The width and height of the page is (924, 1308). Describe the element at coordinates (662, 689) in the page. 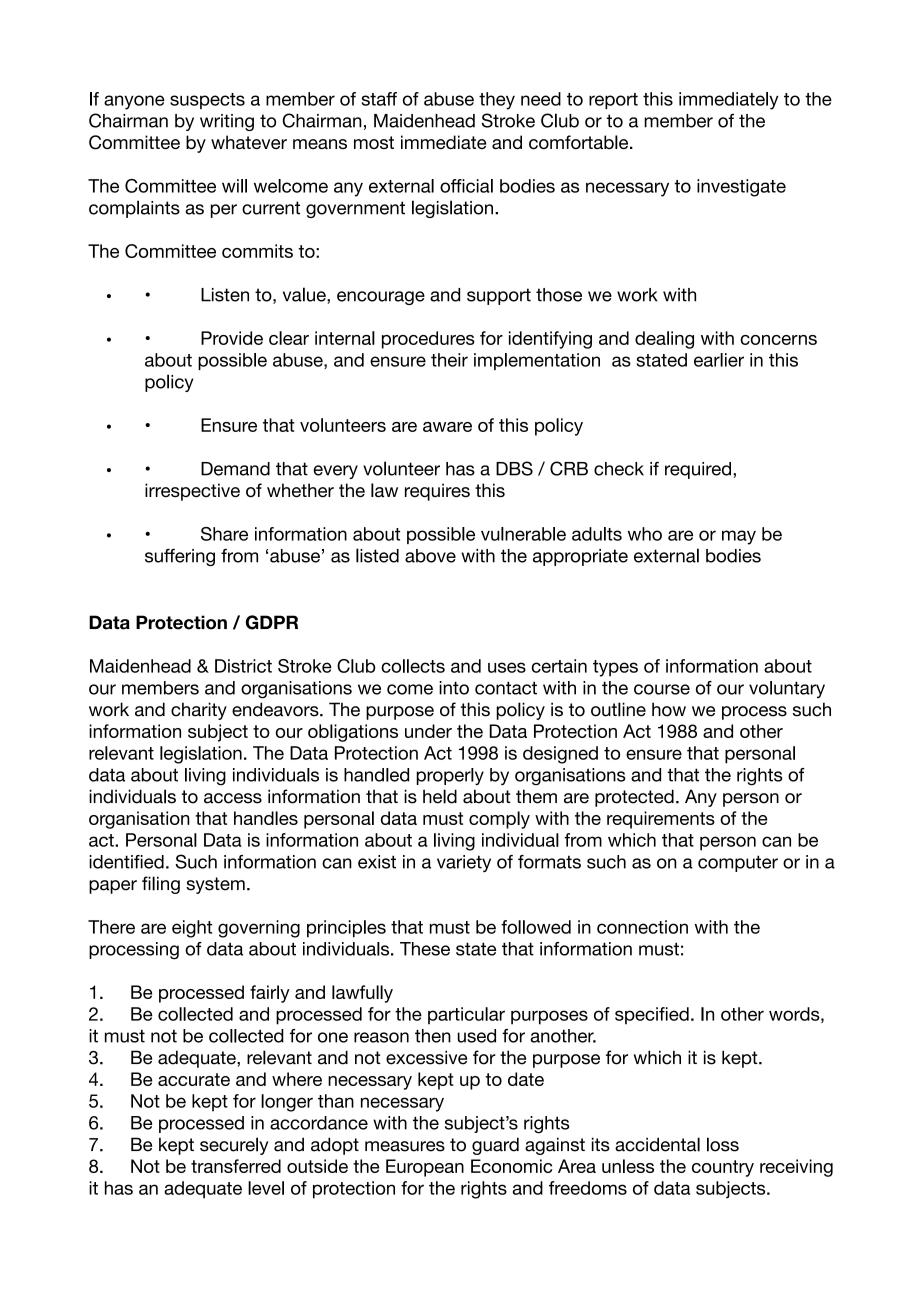

I see `course` at that location.
